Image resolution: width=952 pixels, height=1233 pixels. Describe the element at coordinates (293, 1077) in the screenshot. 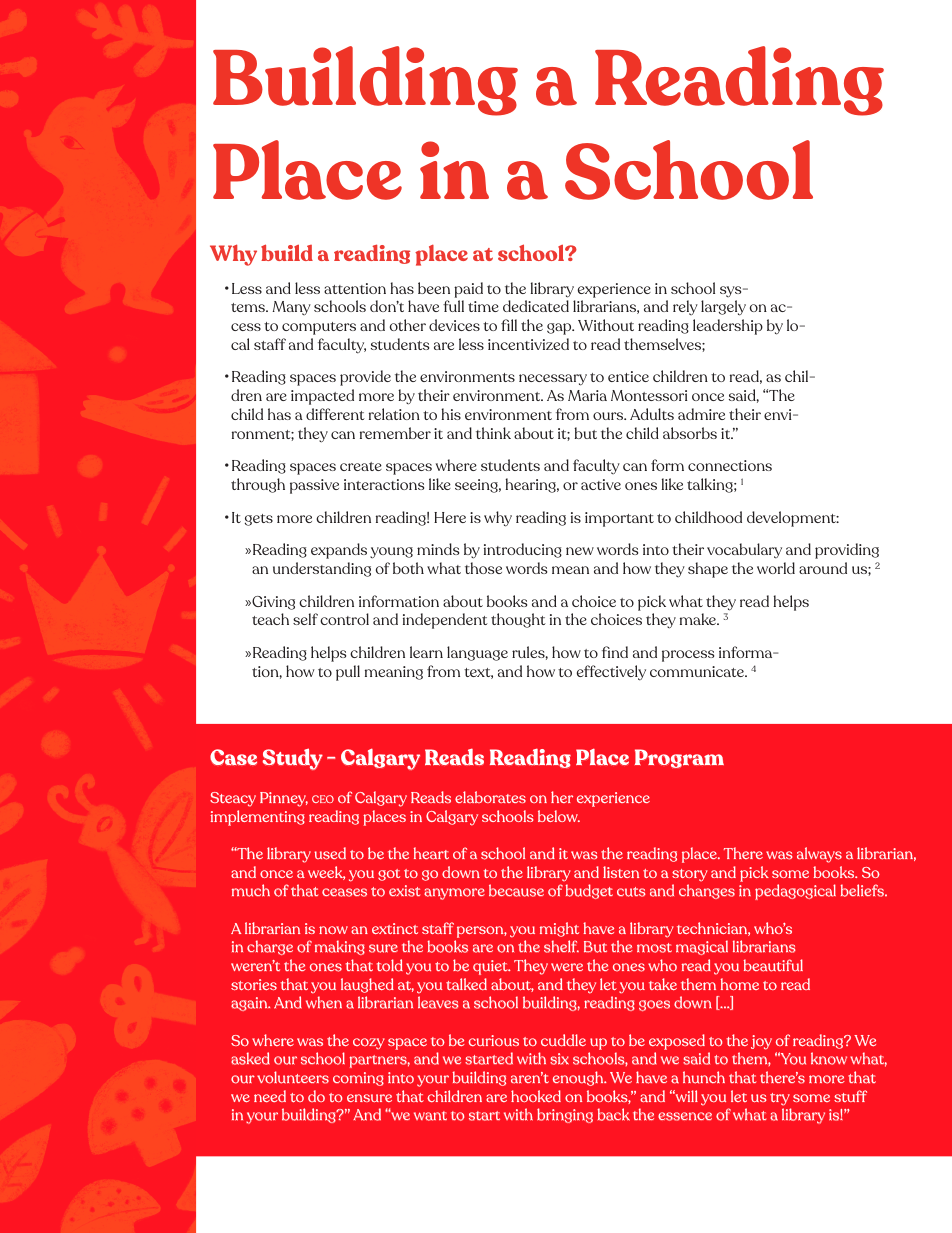

I see `volunteers` at that location.
